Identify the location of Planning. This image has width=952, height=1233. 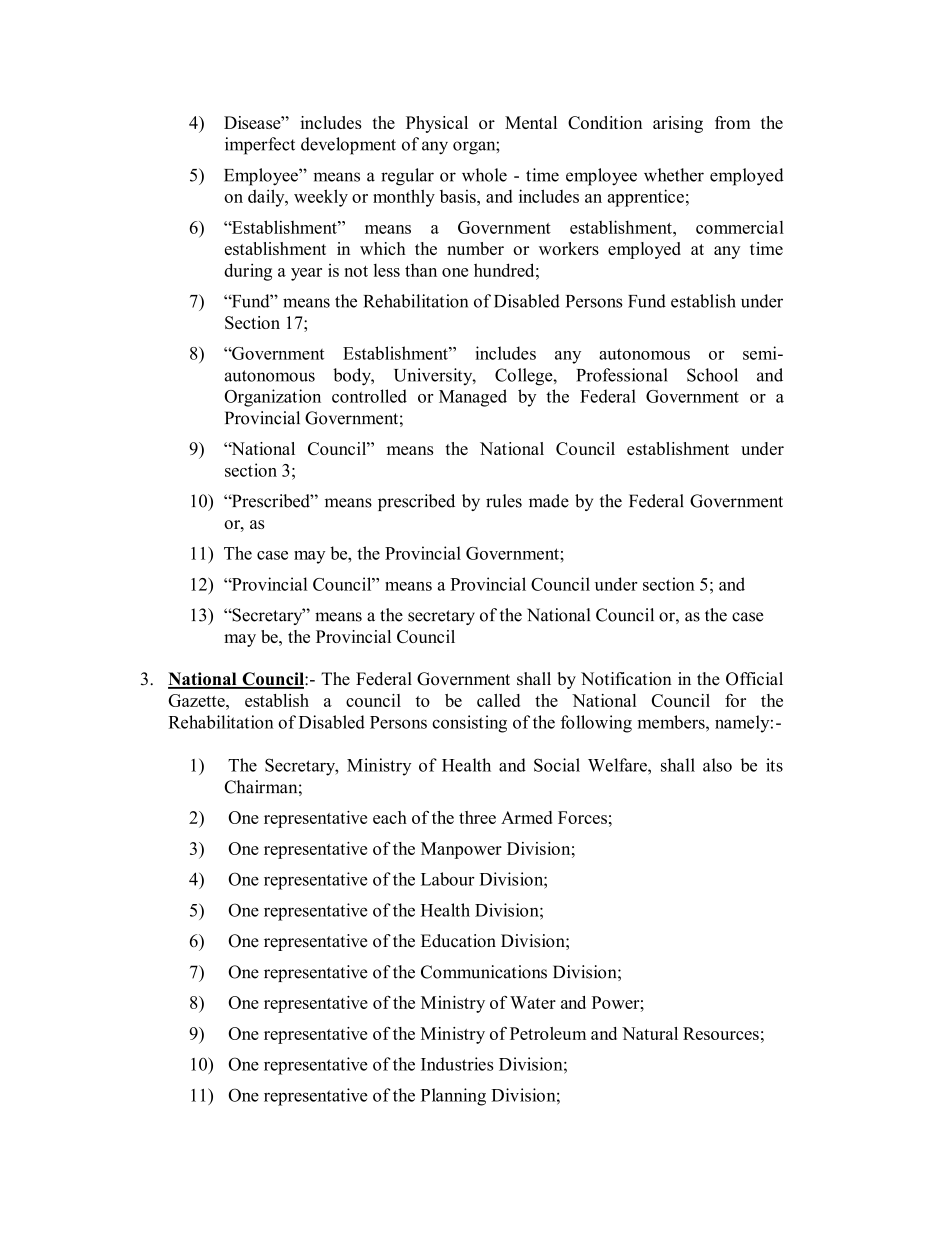
(453, 1097).
